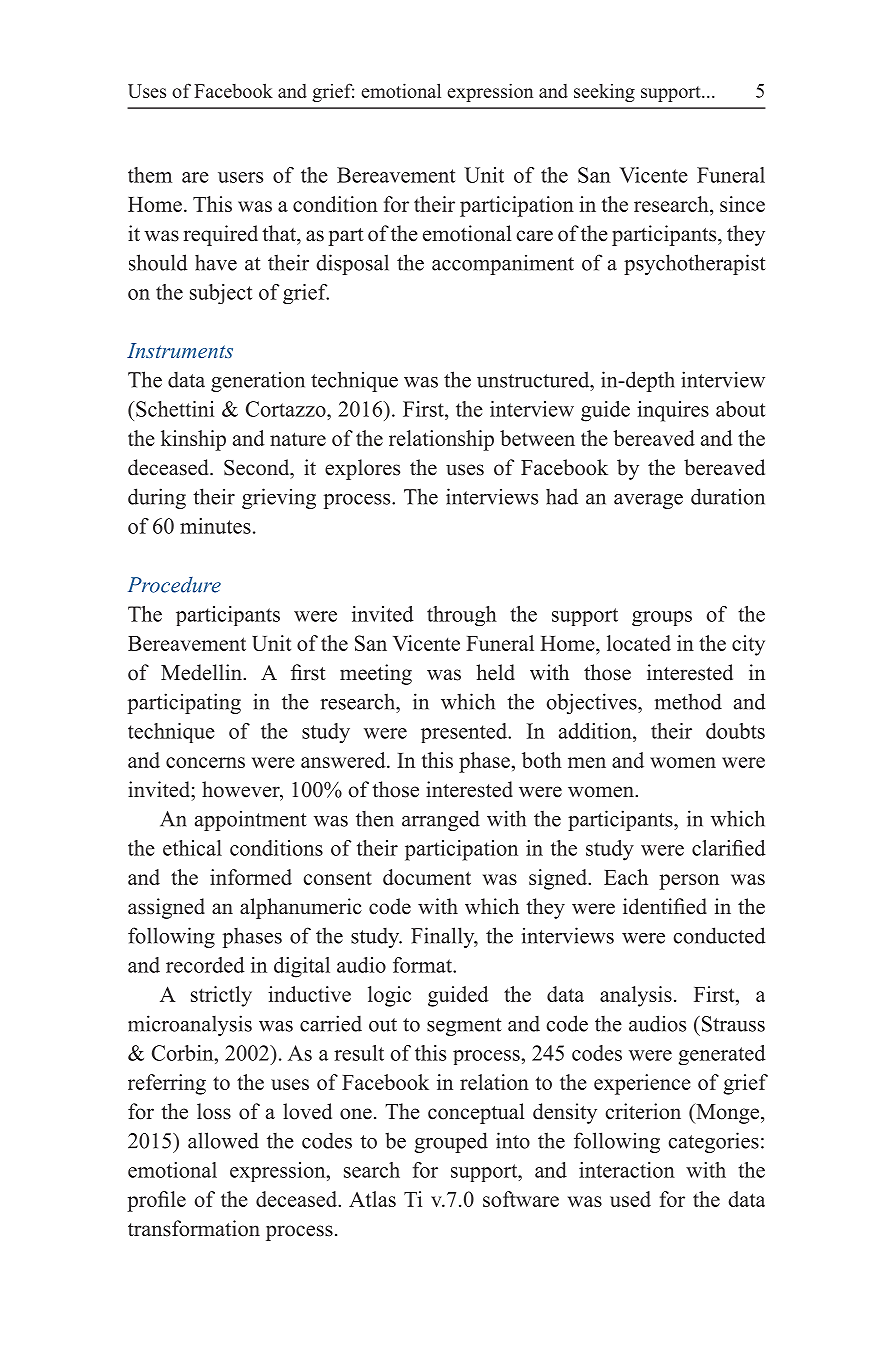 The width and height of the page is (893, 1372). I want to click on users, so click(240, 177).
